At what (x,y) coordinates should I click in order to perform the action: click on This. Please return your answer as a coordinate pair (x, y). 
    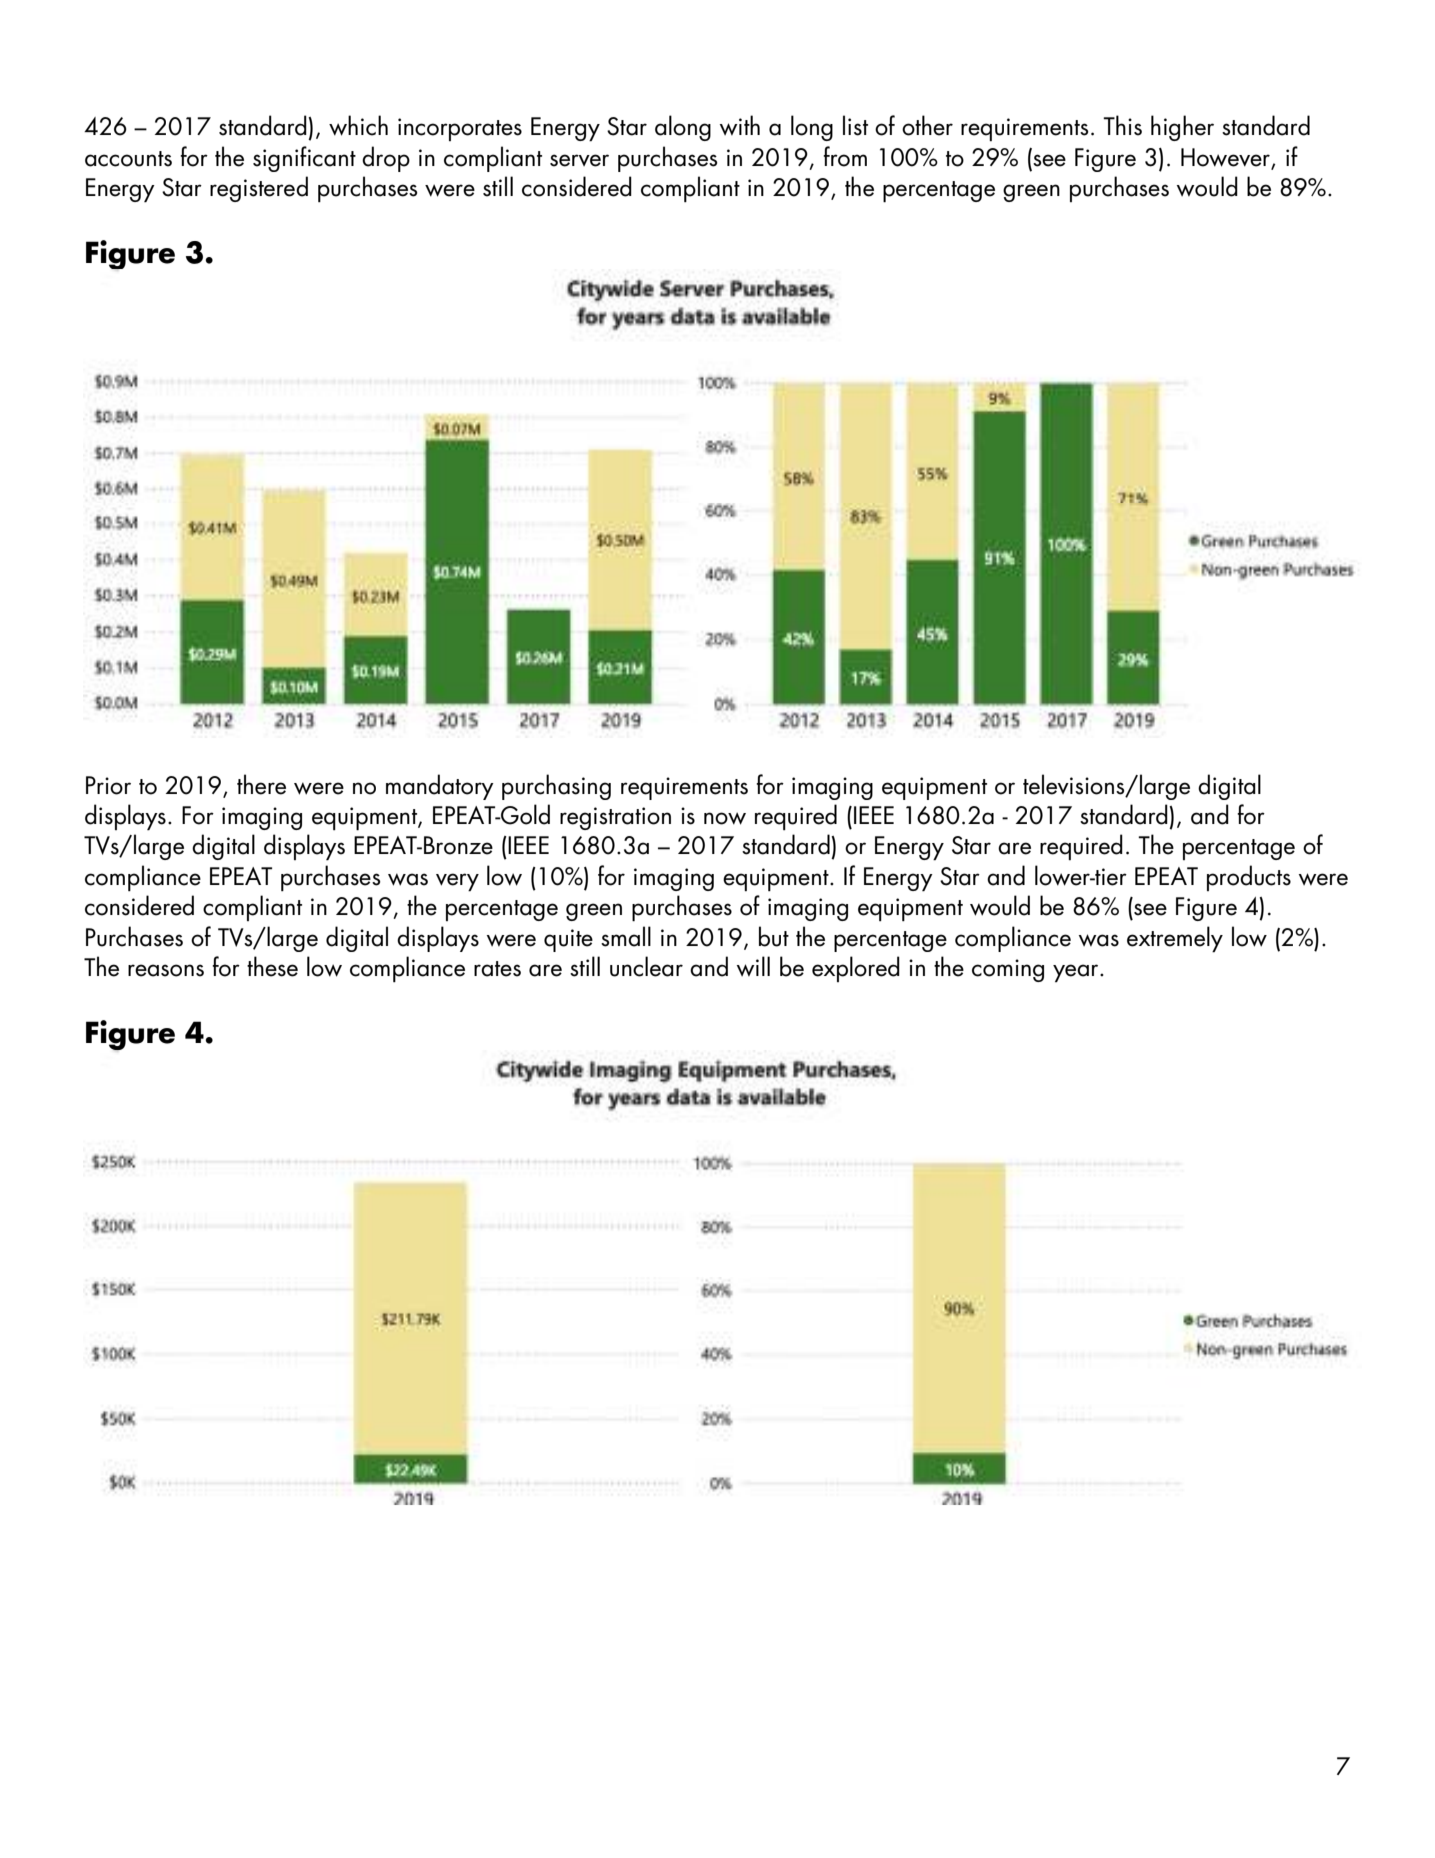
    Looking at the image, I should click on (1122, 125).
